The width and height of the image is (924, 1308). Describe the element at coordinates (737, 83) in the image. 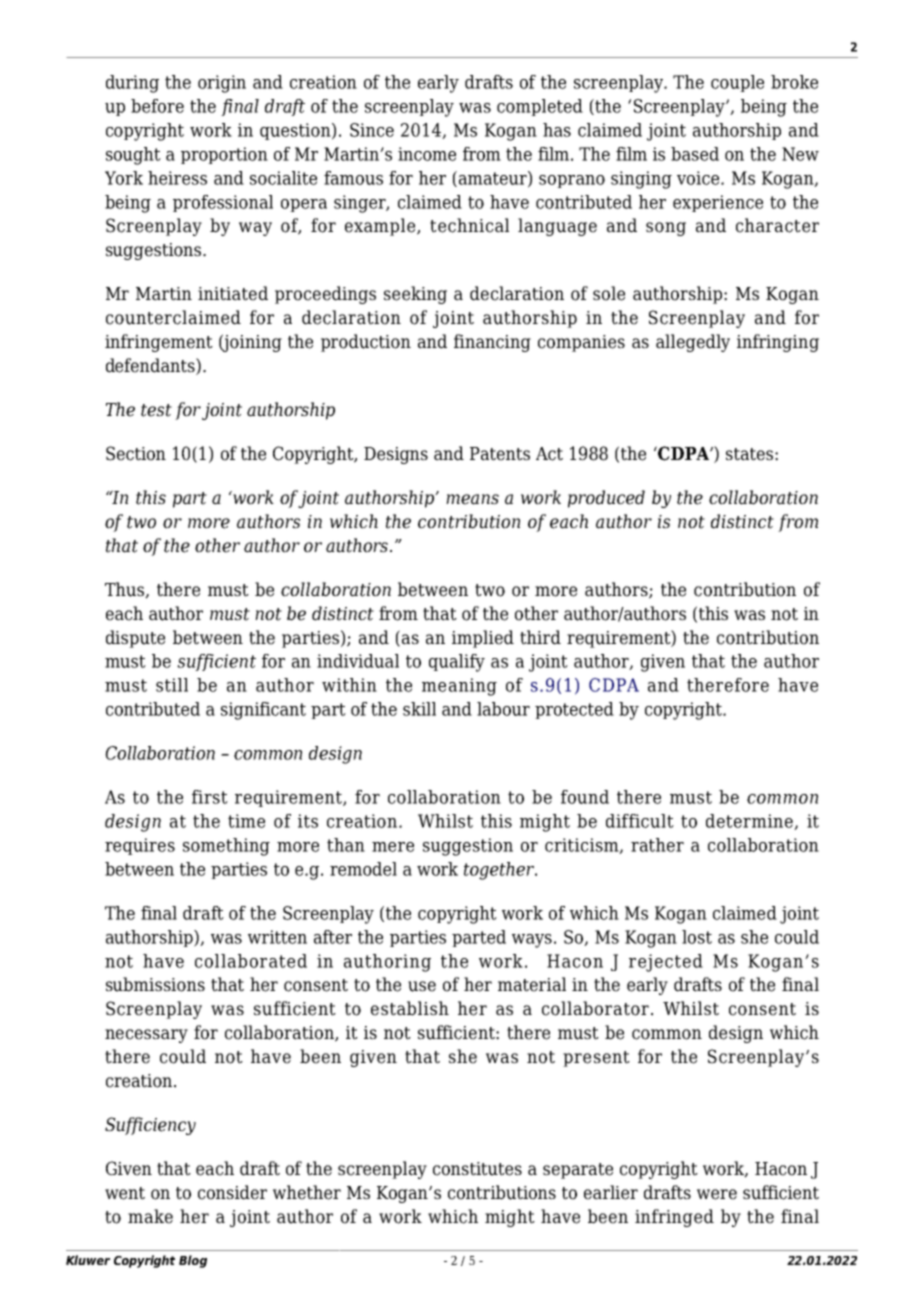

I see `couple` at that location.
